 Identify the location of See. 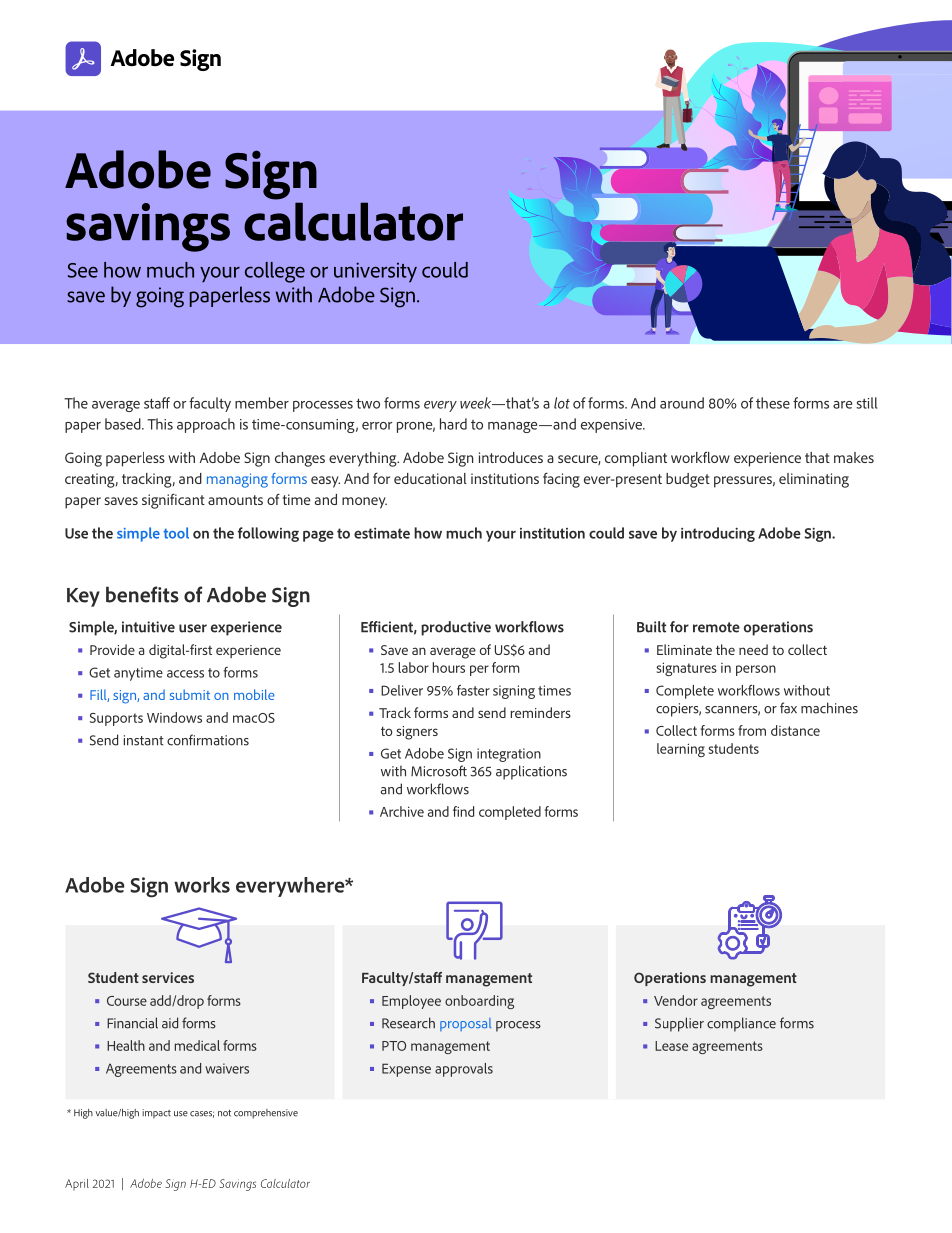
(83, 270).
